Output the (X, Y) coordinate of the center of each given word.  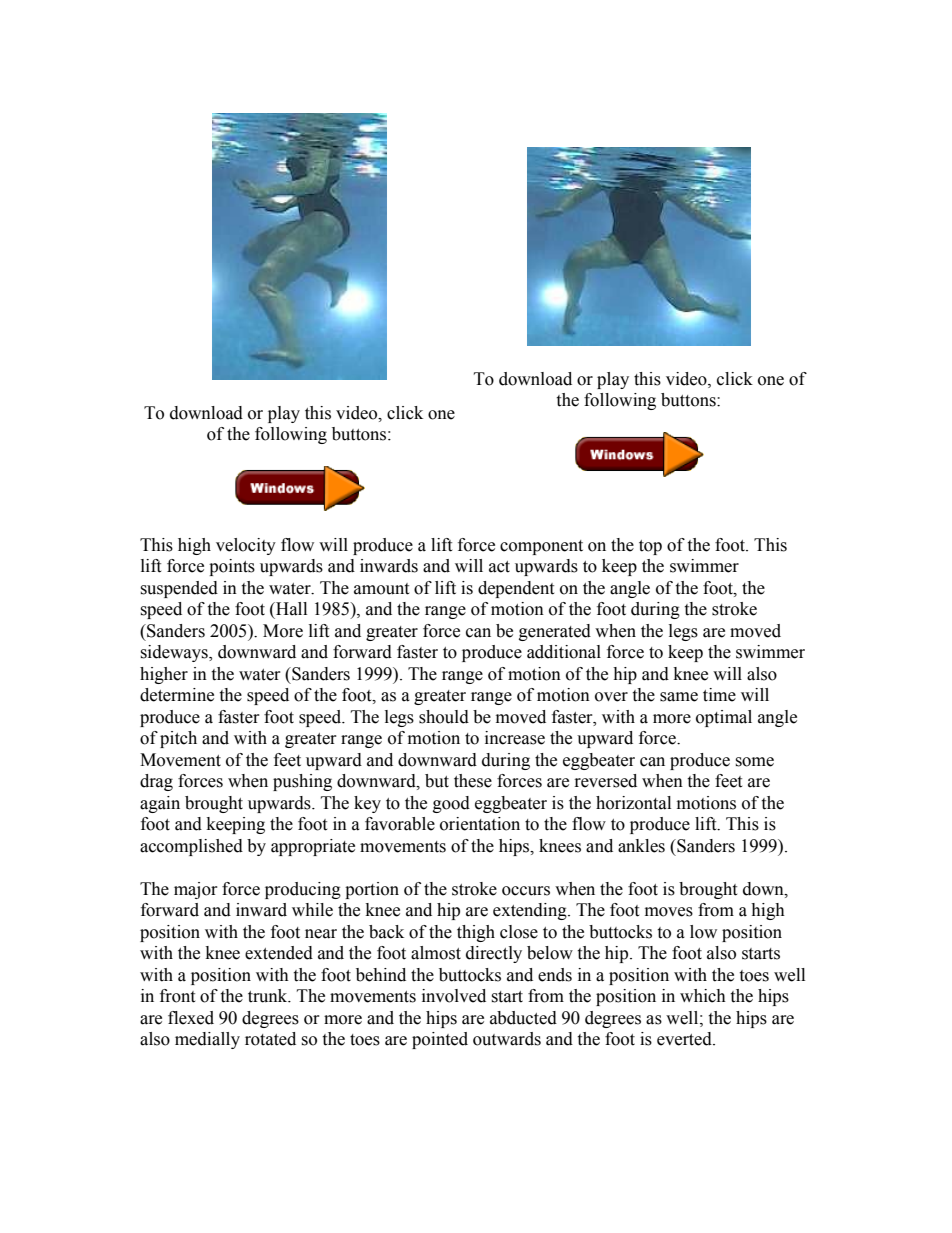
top (650, 547)
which (703, 996)
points (232, 567)
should (444, 717)
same (679, 697)
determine (177, 695)
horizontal (633, 803)
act (499, 567)
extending (531, 911)
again (160, 804)
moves (669, 912)
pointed (440, 1040)
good (451, 804)
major (196, 890)
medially (207, 1040)
